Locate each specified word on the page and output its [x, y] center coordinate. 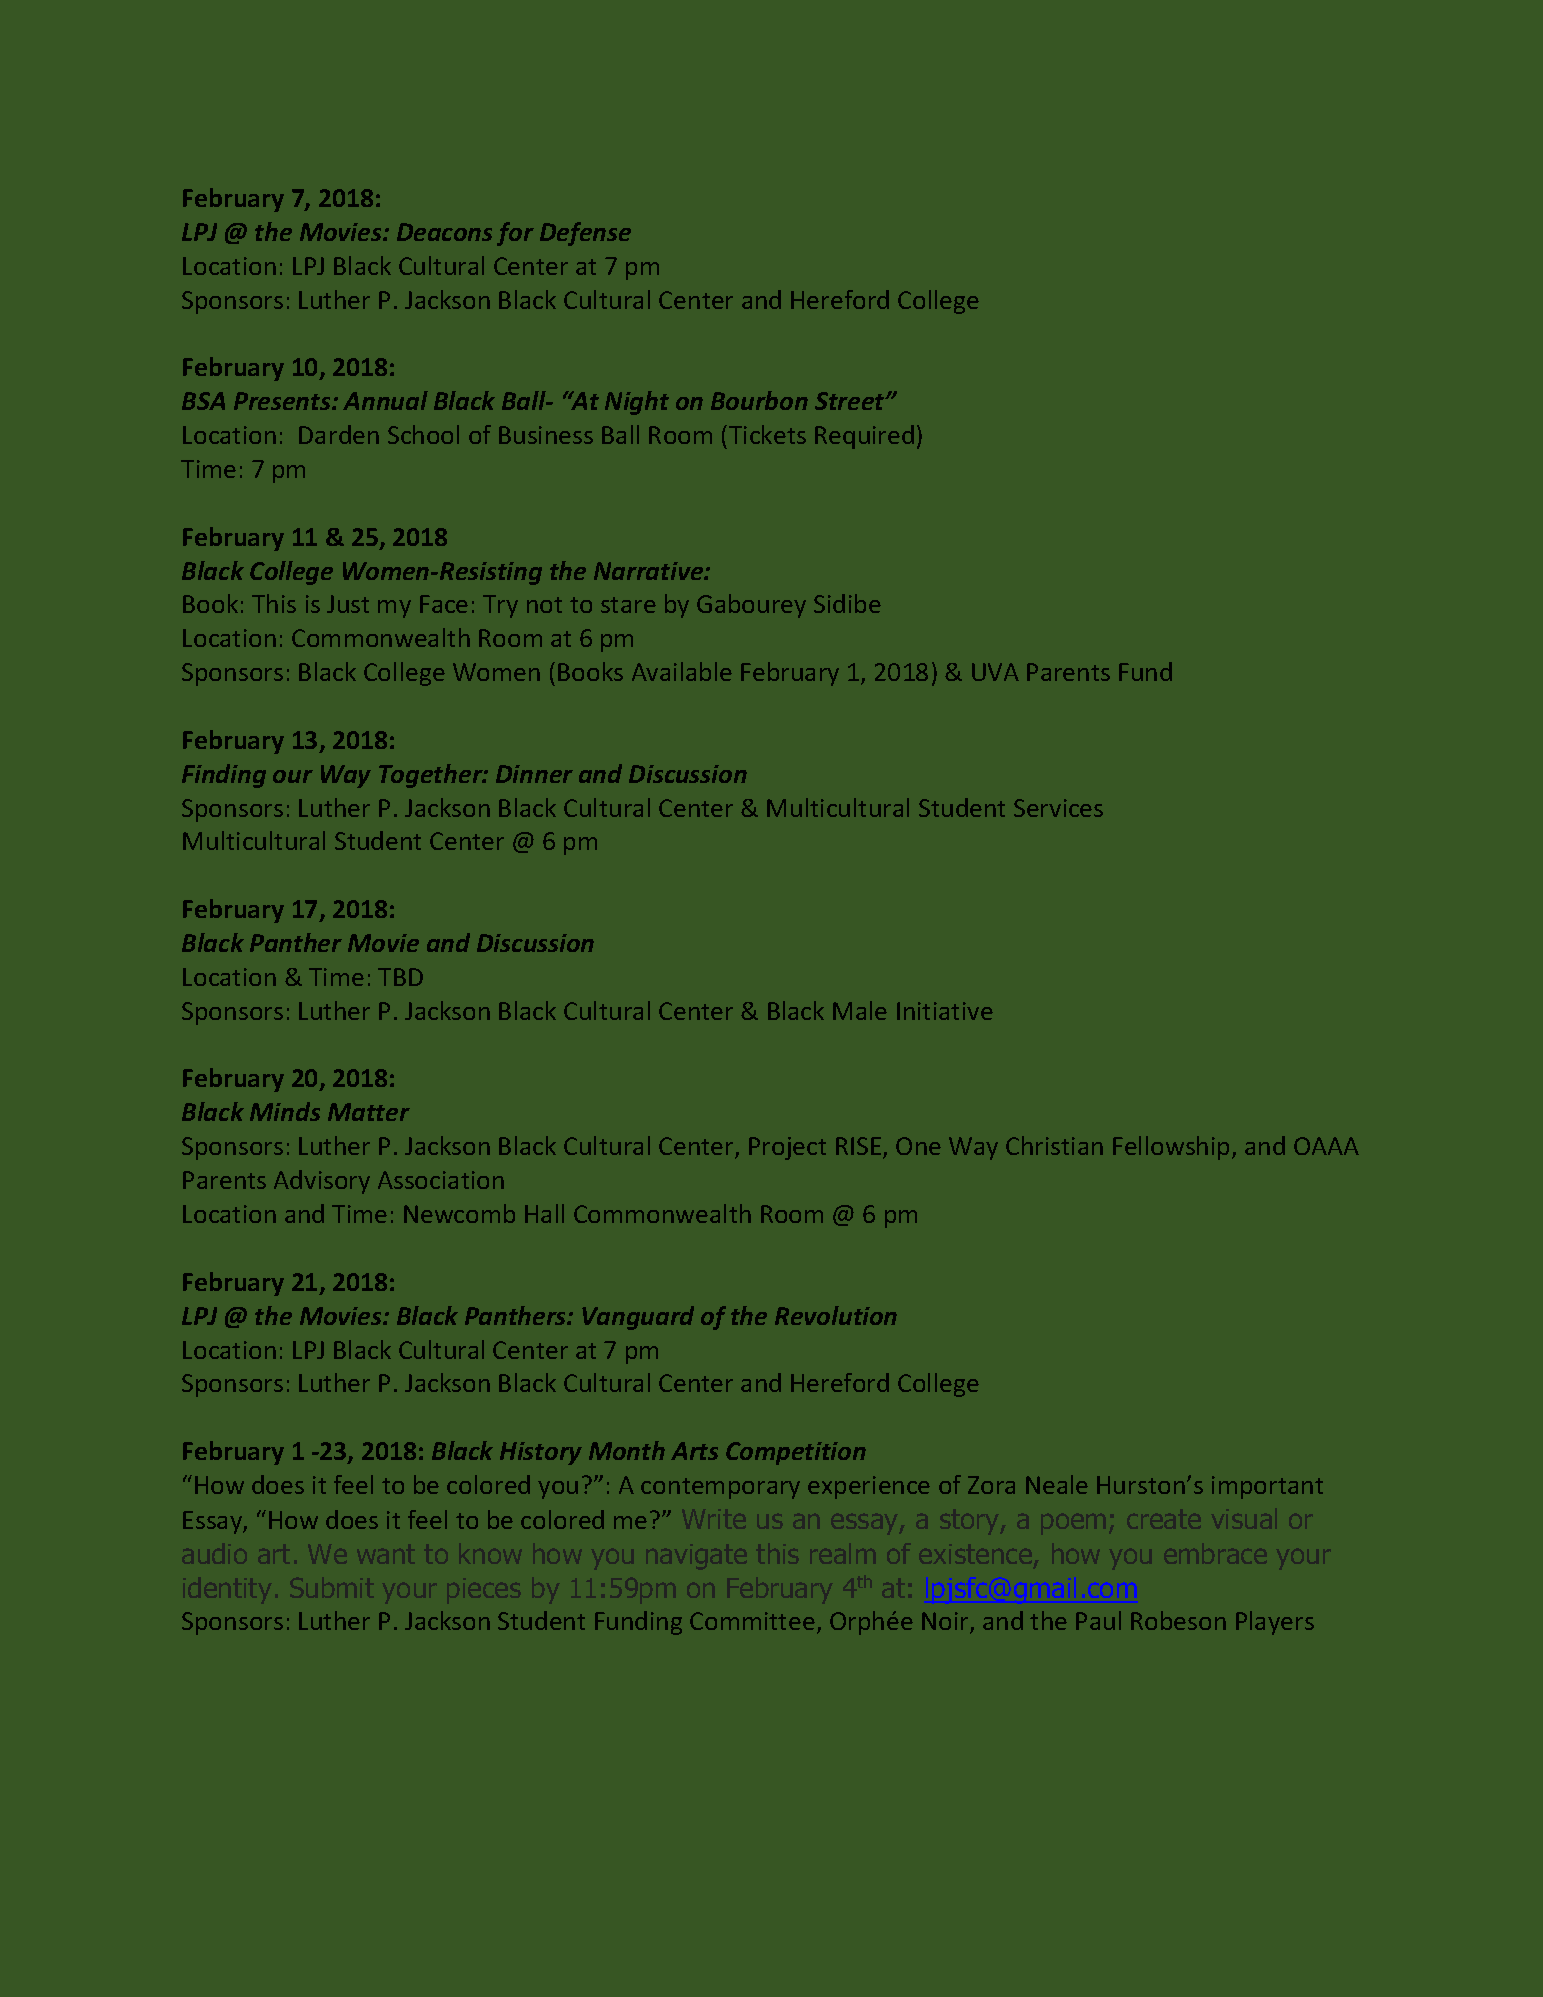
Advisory [322, 1182]
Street [851, 401]
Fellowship [1173, 1148]
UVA [995, 672]
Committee [752, 1621]
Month [627, 1450]
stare [628, 605]
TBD [400, 977]
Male [860, 1010]
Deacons [444, 232]
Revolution [836, 1315]
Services [1058, 808]
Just [348, 604]
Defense [585, 234]
